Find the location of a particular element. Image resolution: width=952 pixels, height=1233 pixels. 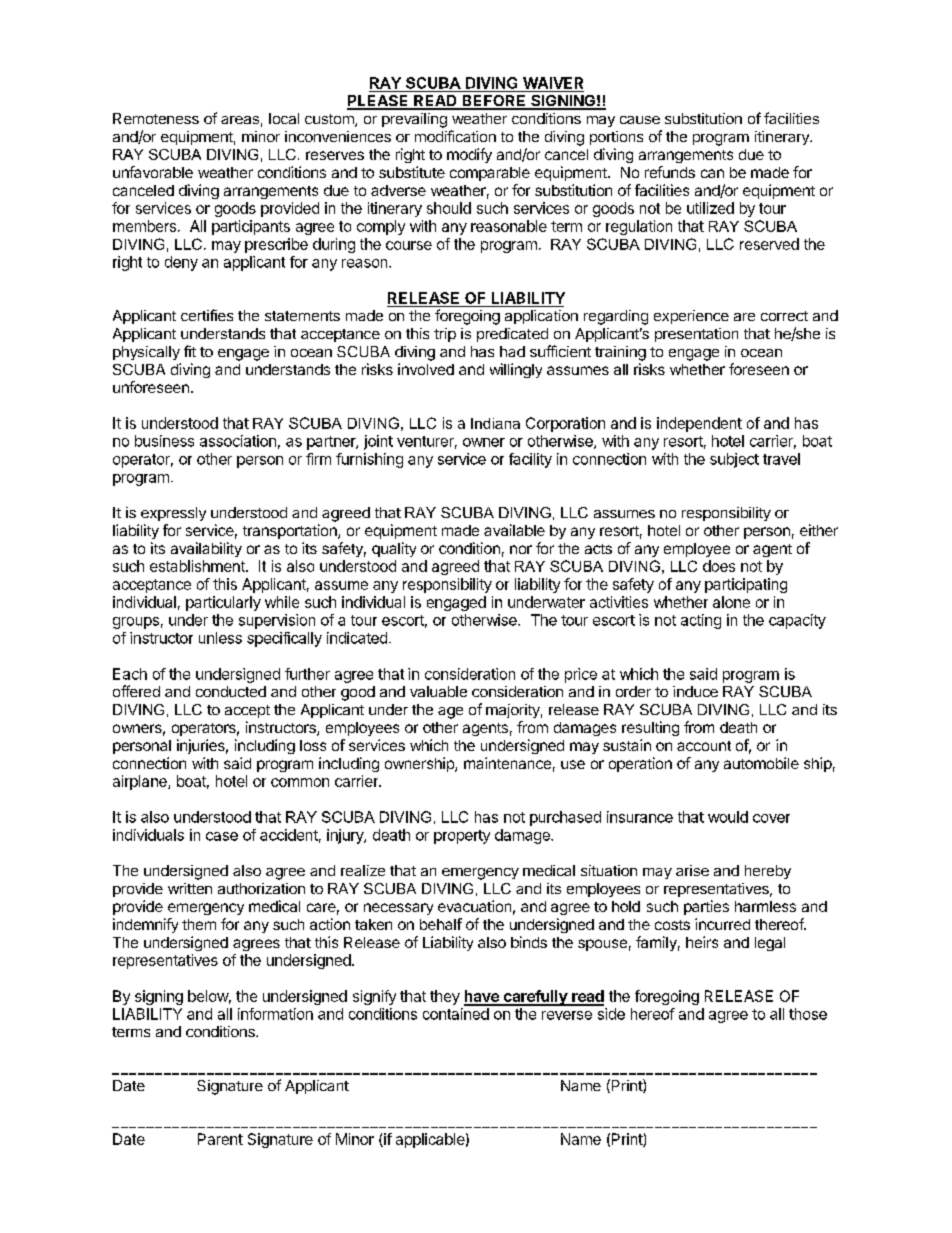

Parent is located at coordinates (220, 1139).
